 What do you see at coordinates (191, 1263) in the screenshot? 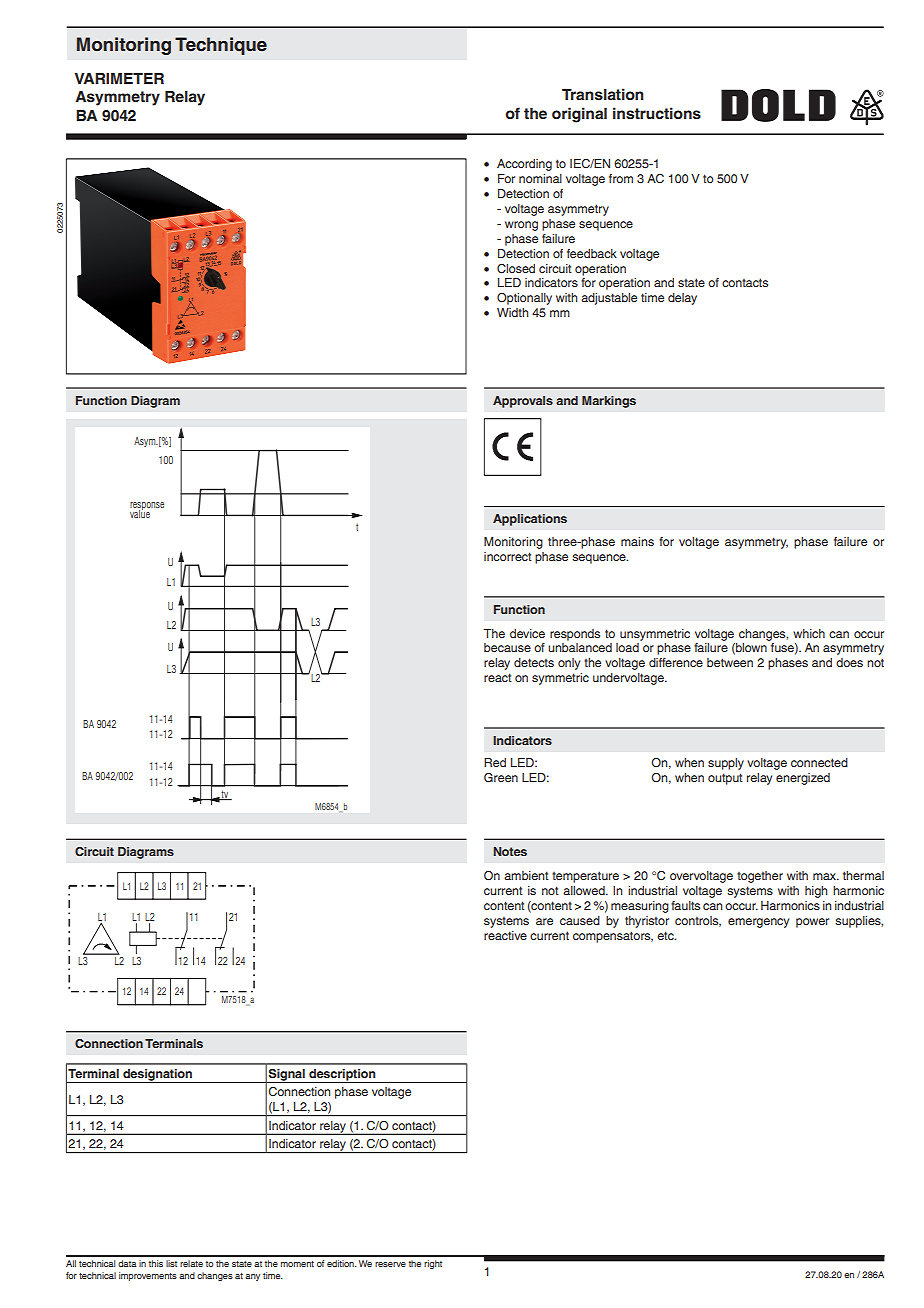
I see `relate` at bounding box center [191, 1263].
